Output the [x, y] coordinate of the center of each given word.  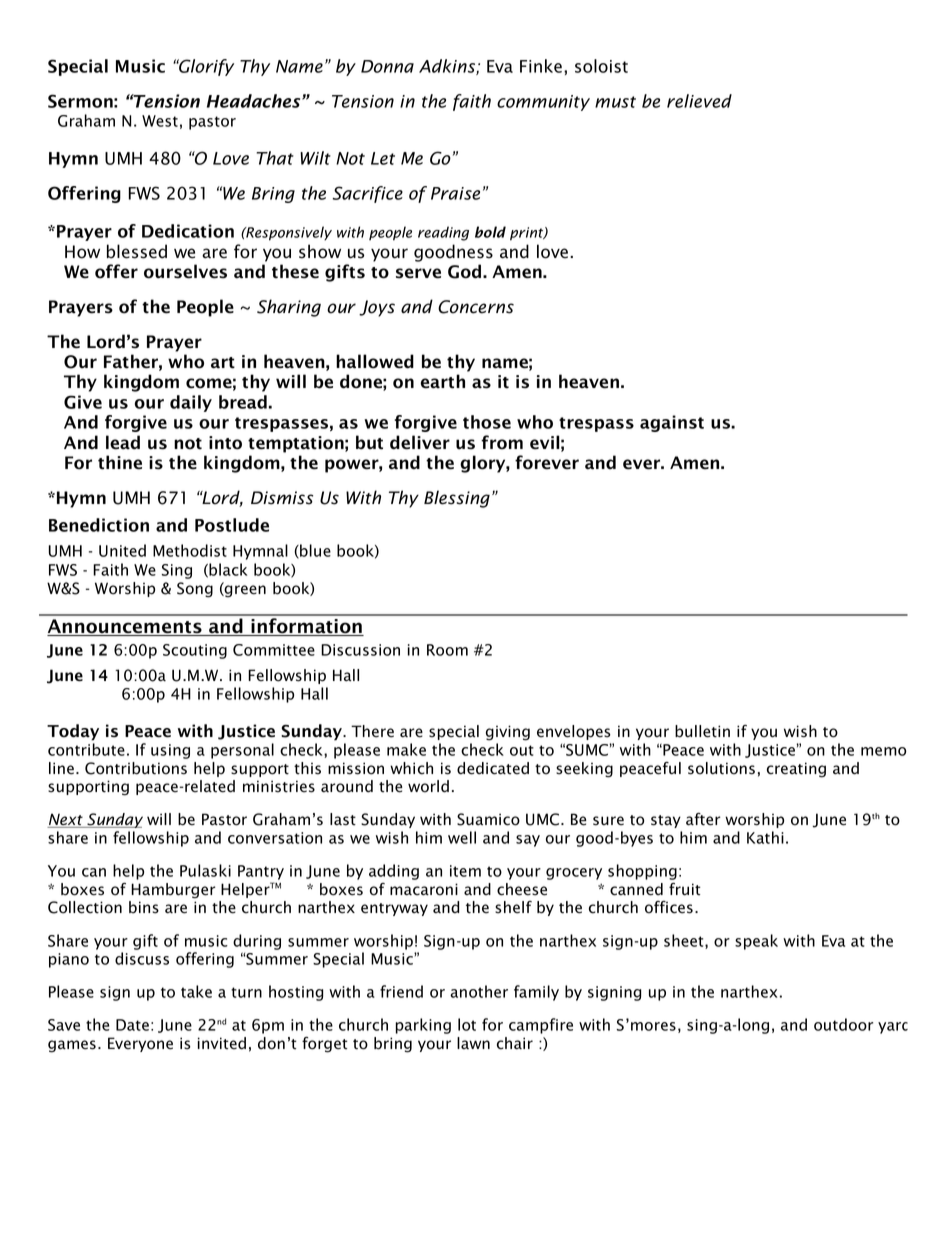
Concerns [476, 307]
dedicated [493, 768]
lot [467, 1024]
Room [447, 650]
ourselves [185, 271]
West [160, 121]
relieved [699, 101]
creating [796, 770]
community [543, 103]
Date [132, 1025]
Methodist [190, 550]
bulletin [702, 731]
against [672, 423]
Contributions [136, 768]
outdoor [843, 1024]
